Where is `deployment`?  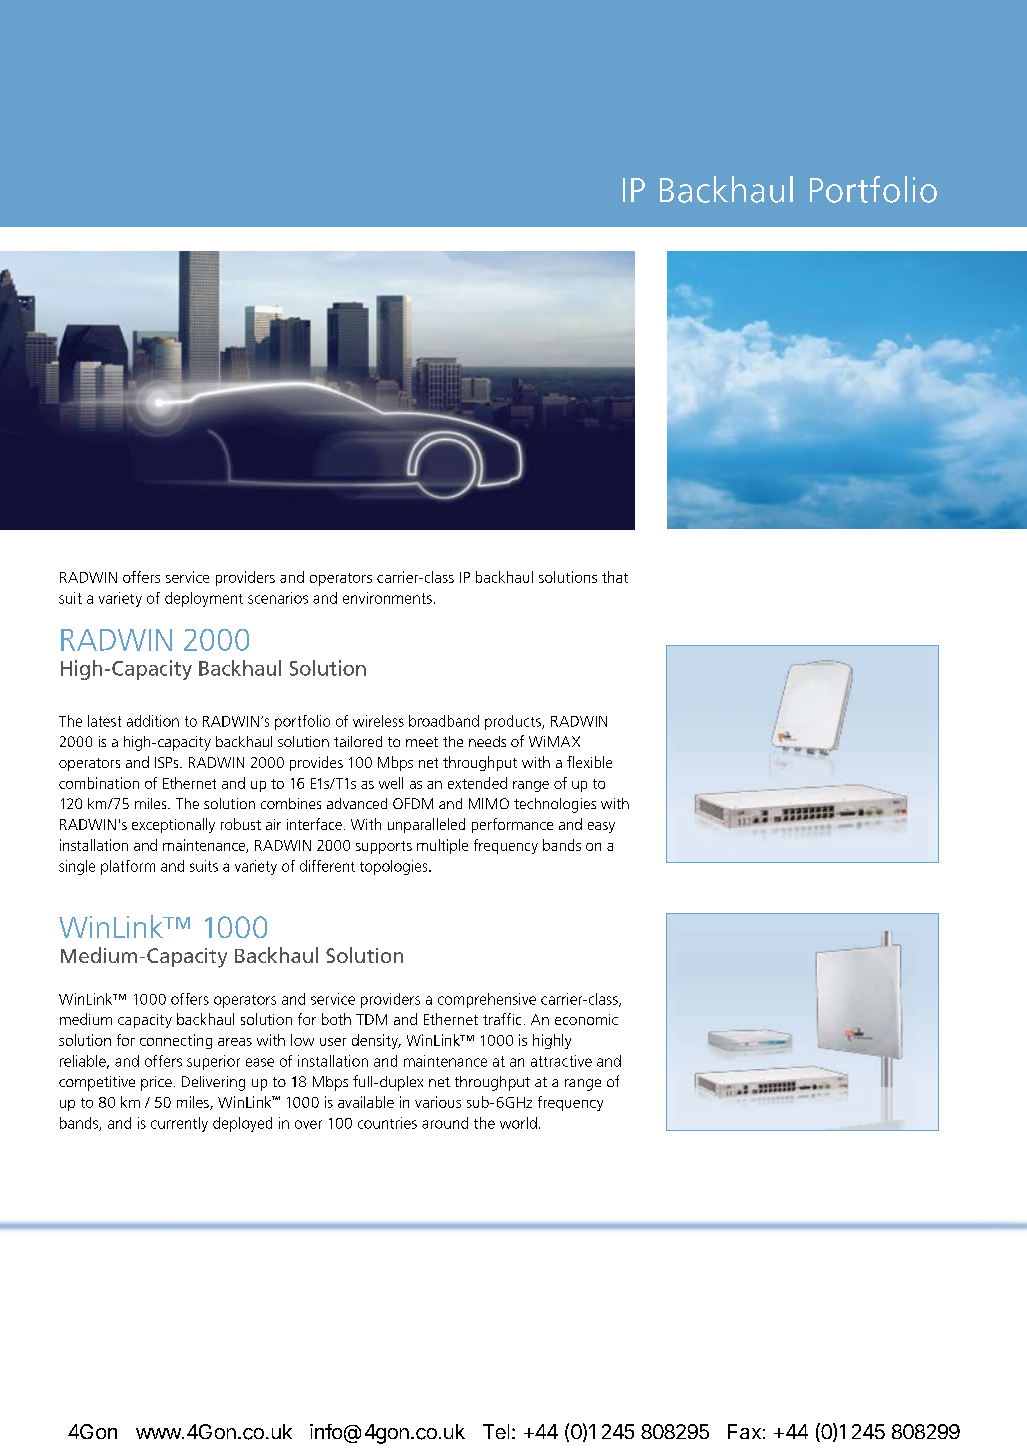 deployment is located at coordinates (204, 599).
